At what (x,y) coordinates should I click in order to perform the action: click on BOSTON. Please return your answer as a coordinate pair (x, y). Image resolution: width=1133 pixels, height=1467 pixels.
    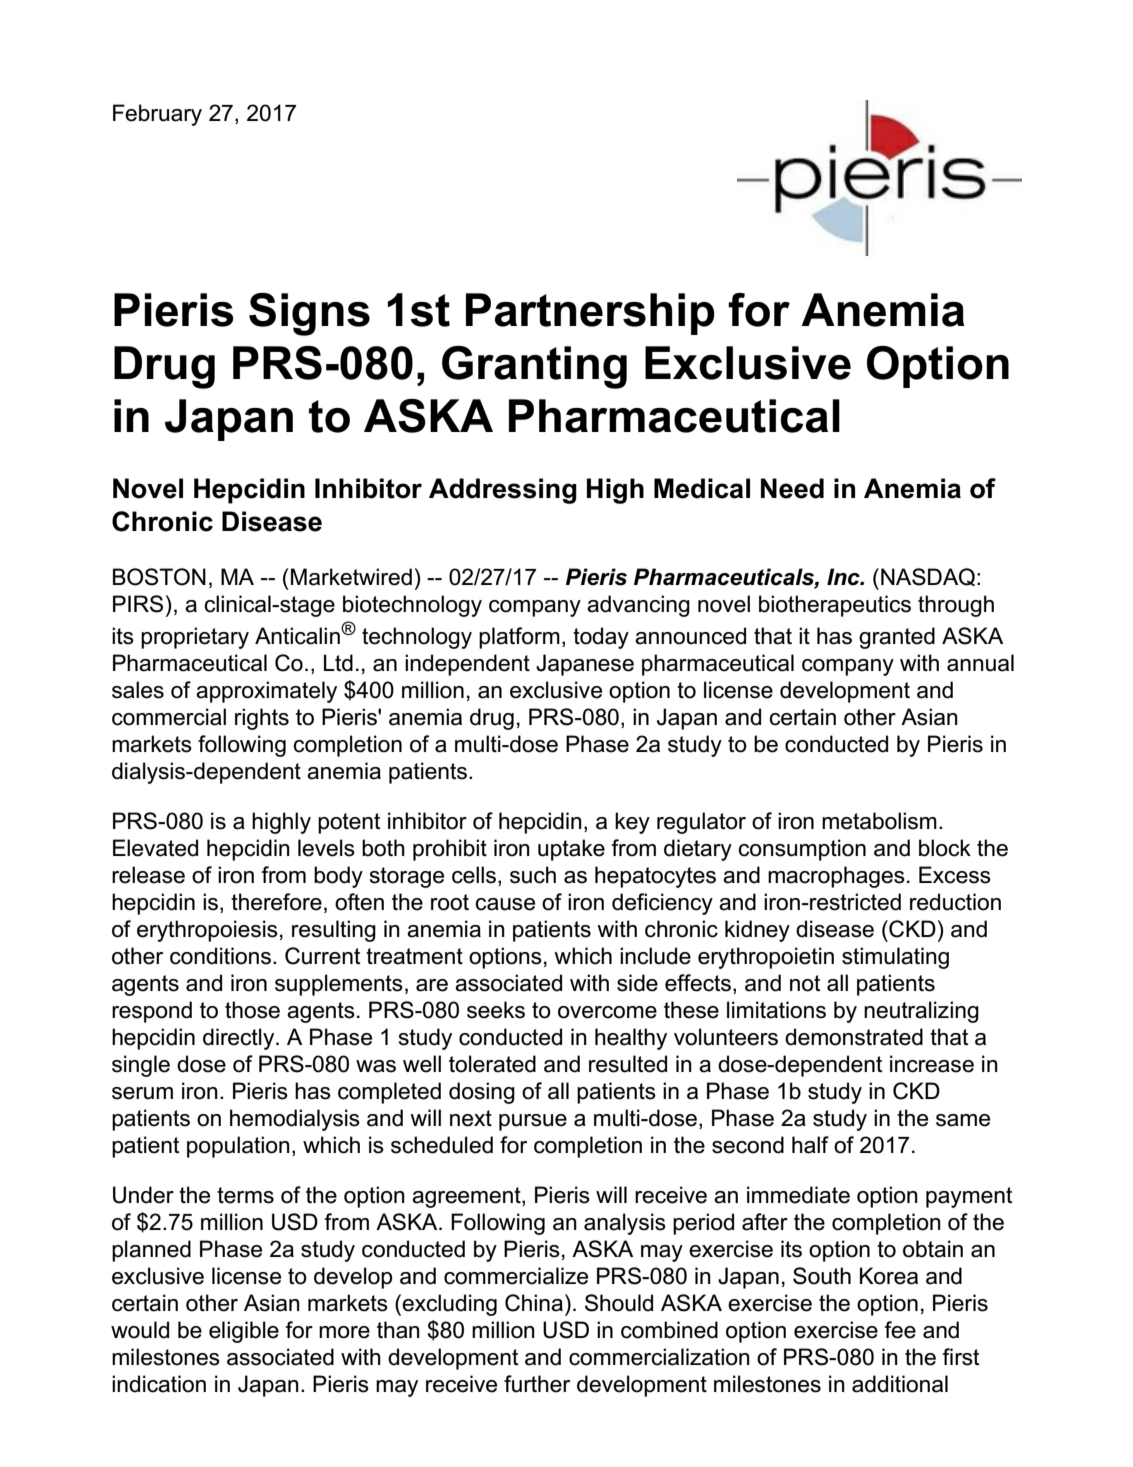
    Looking at the image, I should click on (159, 577).
